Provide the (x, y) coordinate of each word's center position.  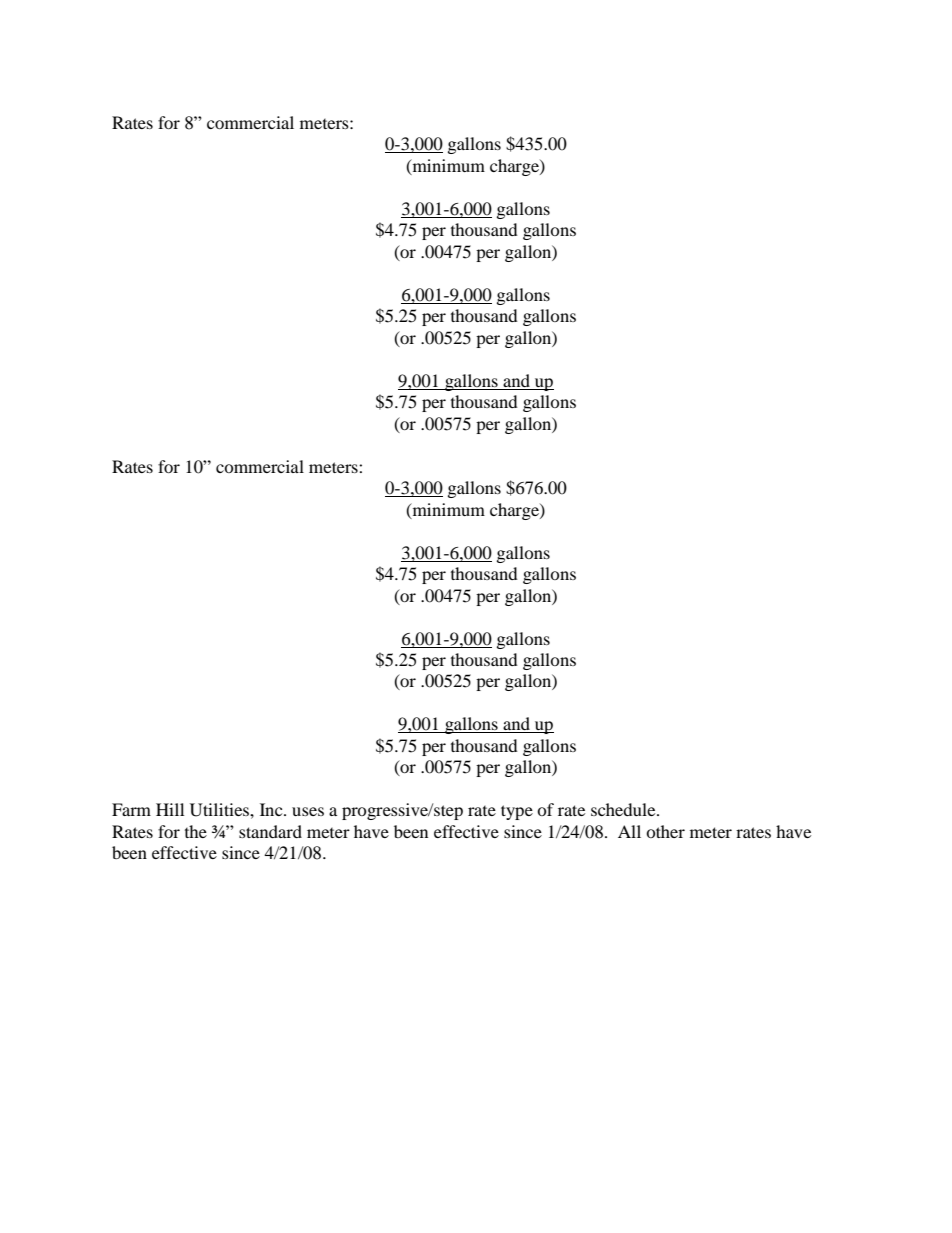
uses (308, 811)
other (665, 831)
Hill (170, 809)
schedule (624, 809)
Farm (131, 809)
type (517, 812)
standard (270, 831)
